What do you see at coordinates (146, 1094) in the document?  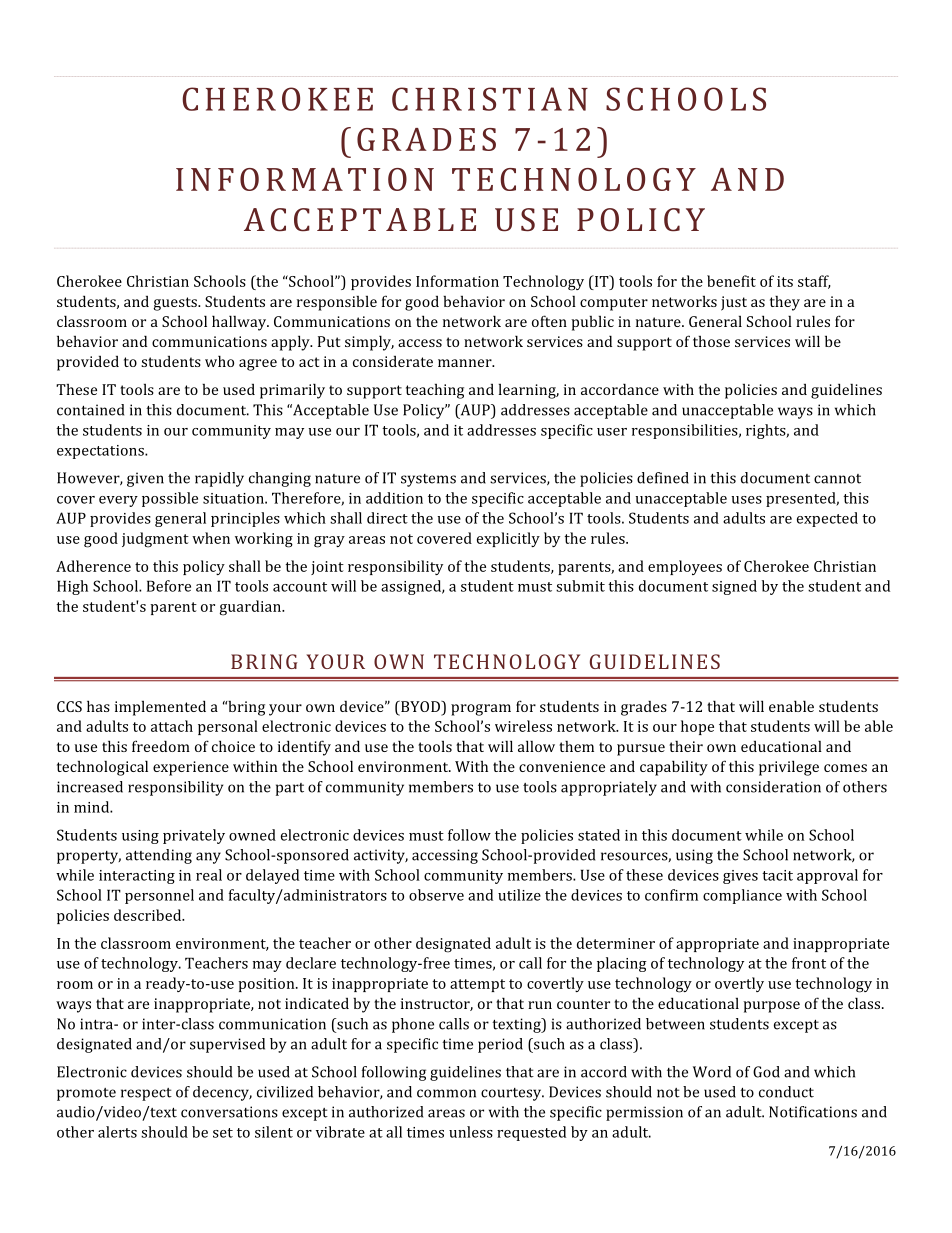 I see `respect` at bounding box center [146, 1094].
